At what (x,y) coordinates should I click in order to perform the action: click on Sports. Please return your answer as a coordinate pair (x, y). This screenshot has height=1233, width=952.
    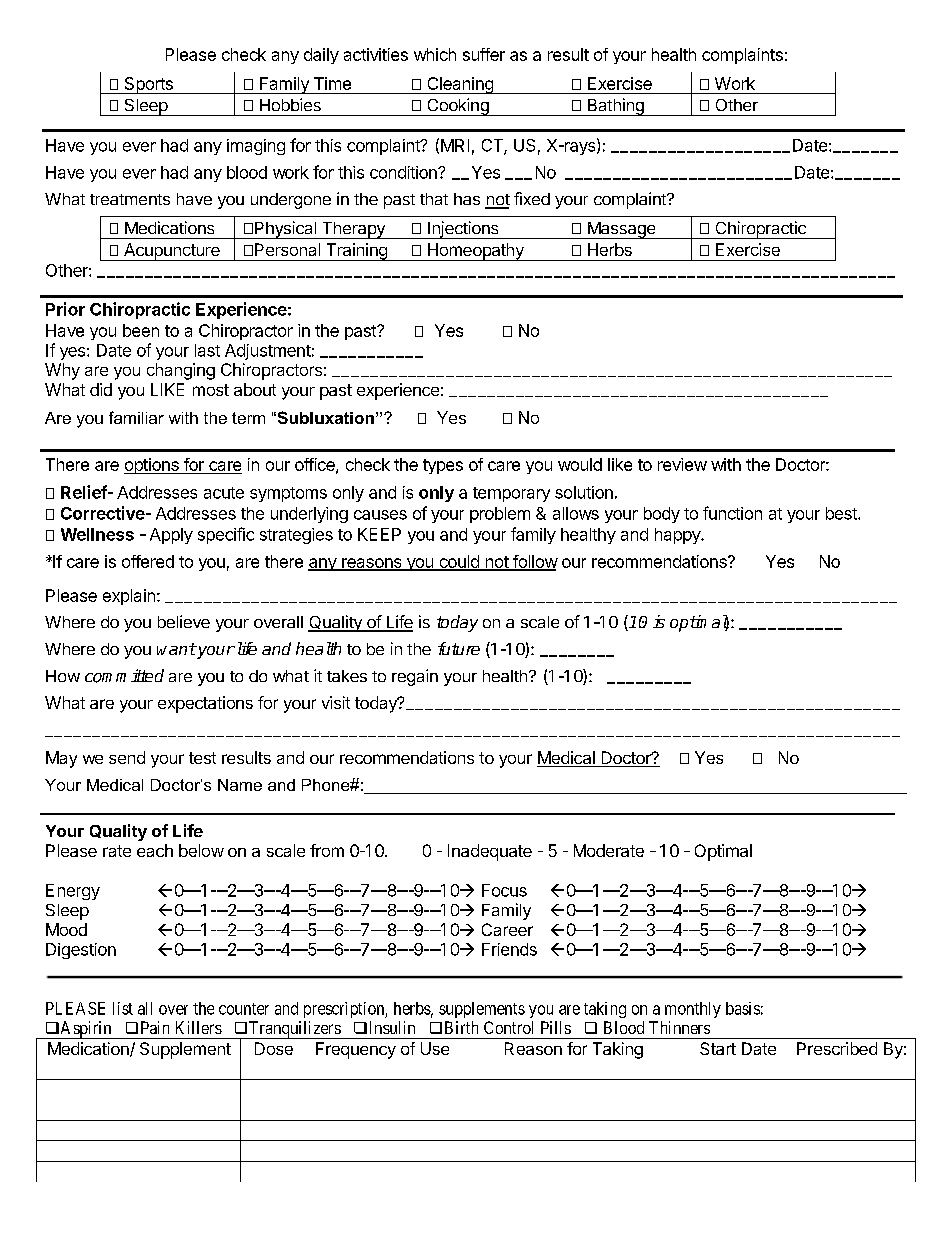
    Looking at the image, I should click on (148, 85).
